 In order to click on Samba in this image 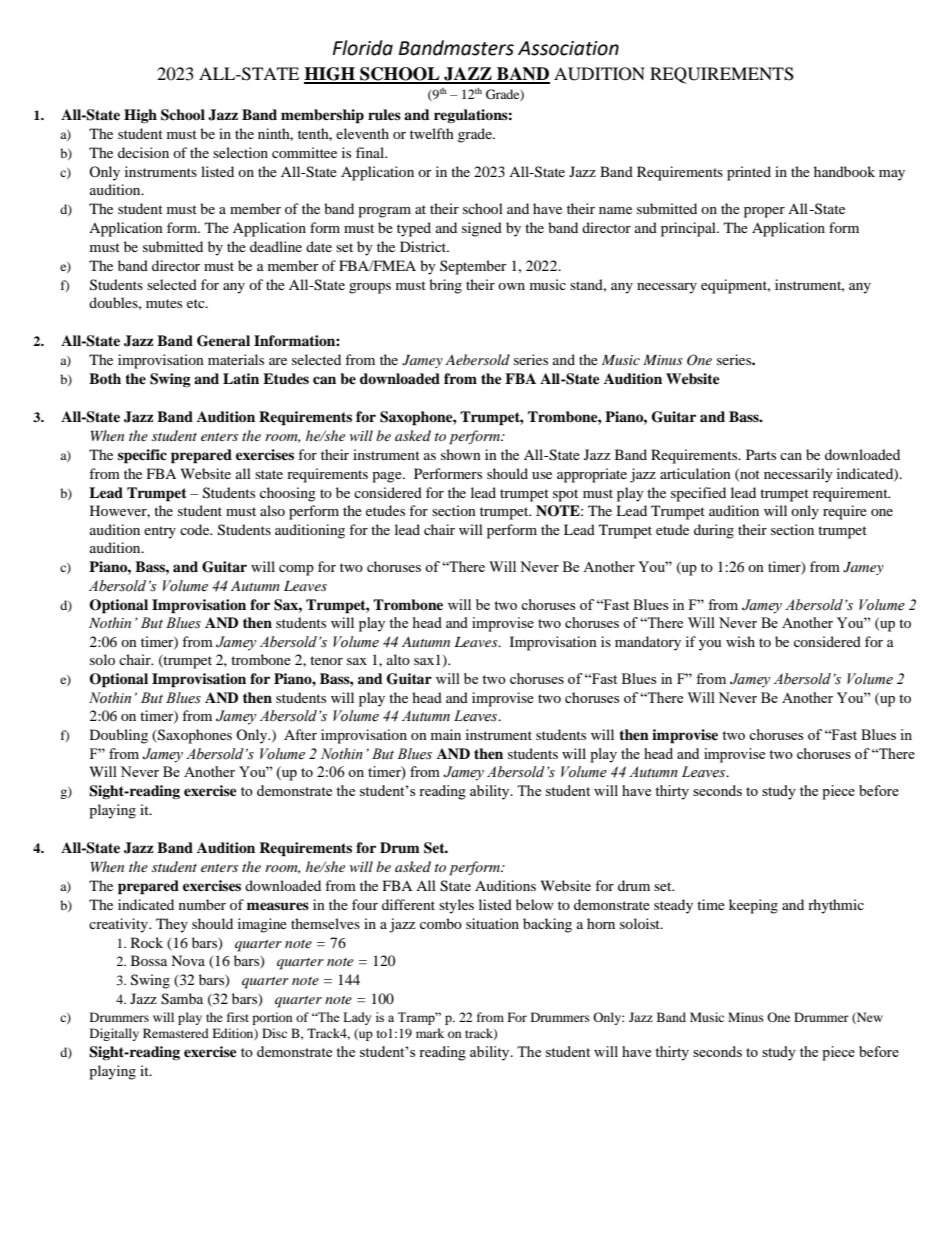, I will do `click(182, 999)`.
